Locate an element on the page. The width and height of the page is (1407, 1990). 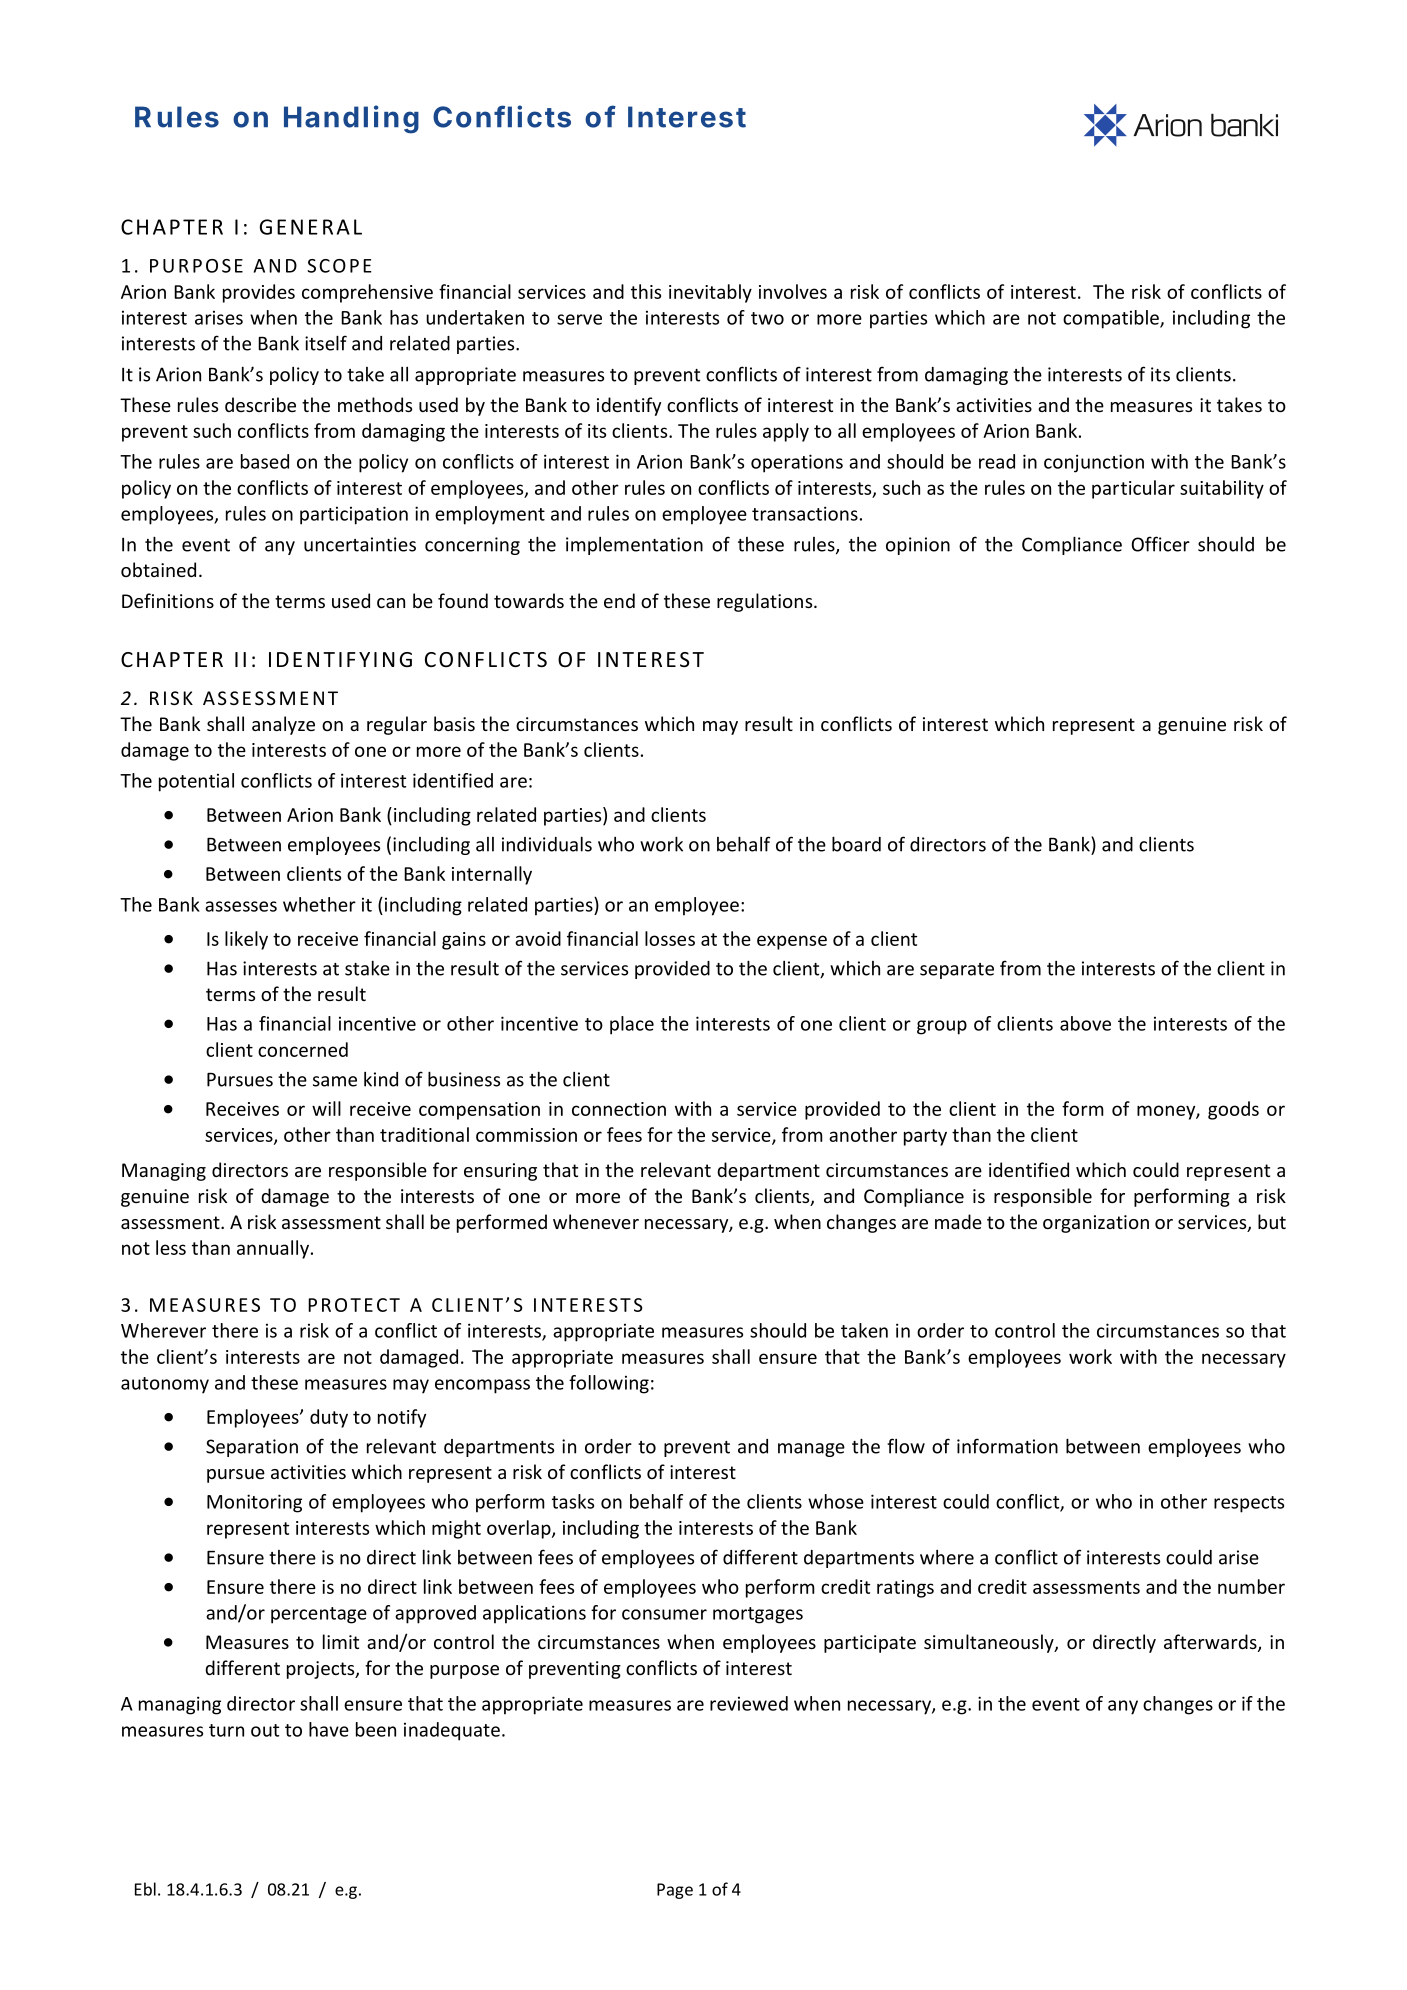
place is located at coordinates (632, 1025).
